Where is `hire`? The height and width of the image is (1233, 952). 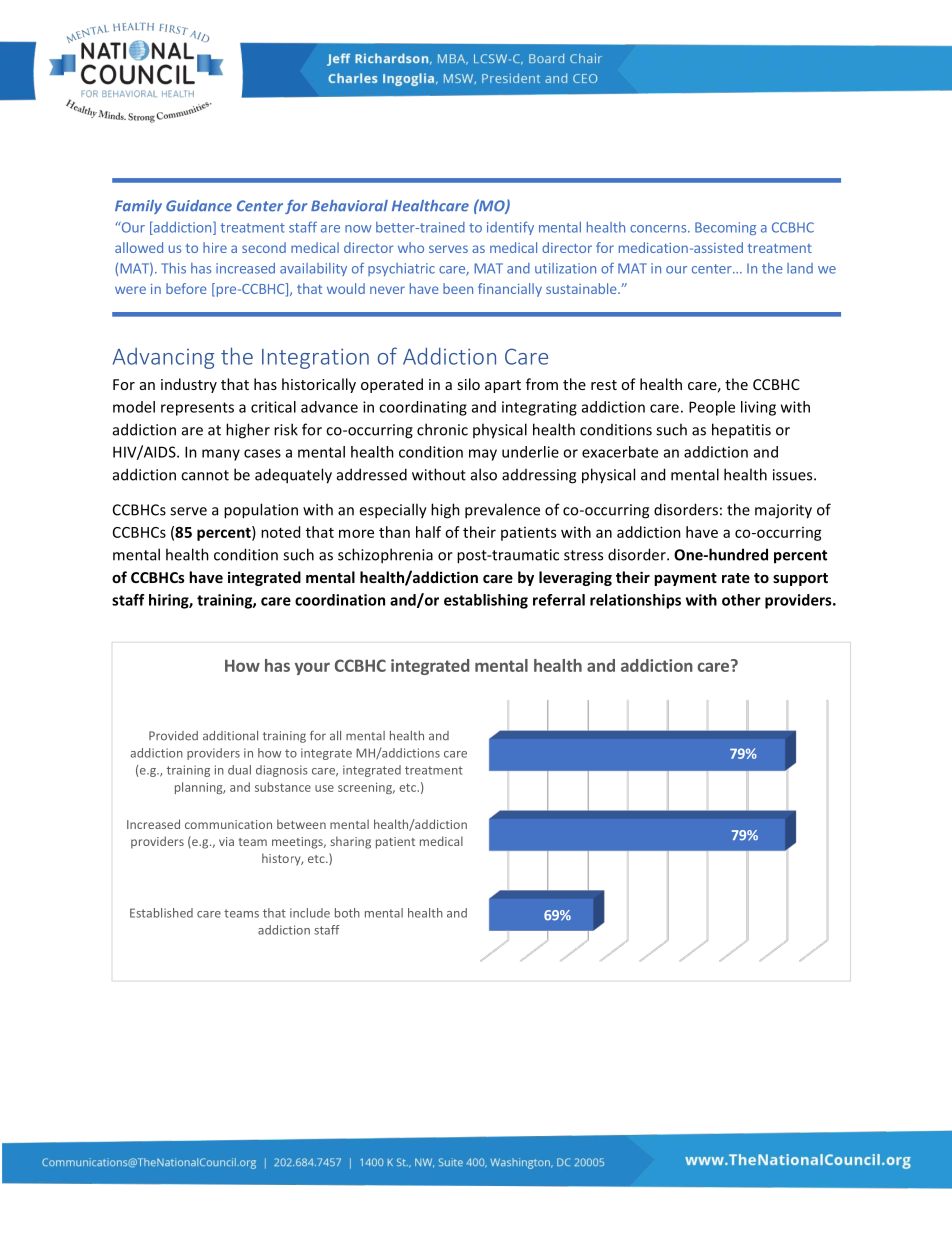 hire is located at coordinates (215, 247).
